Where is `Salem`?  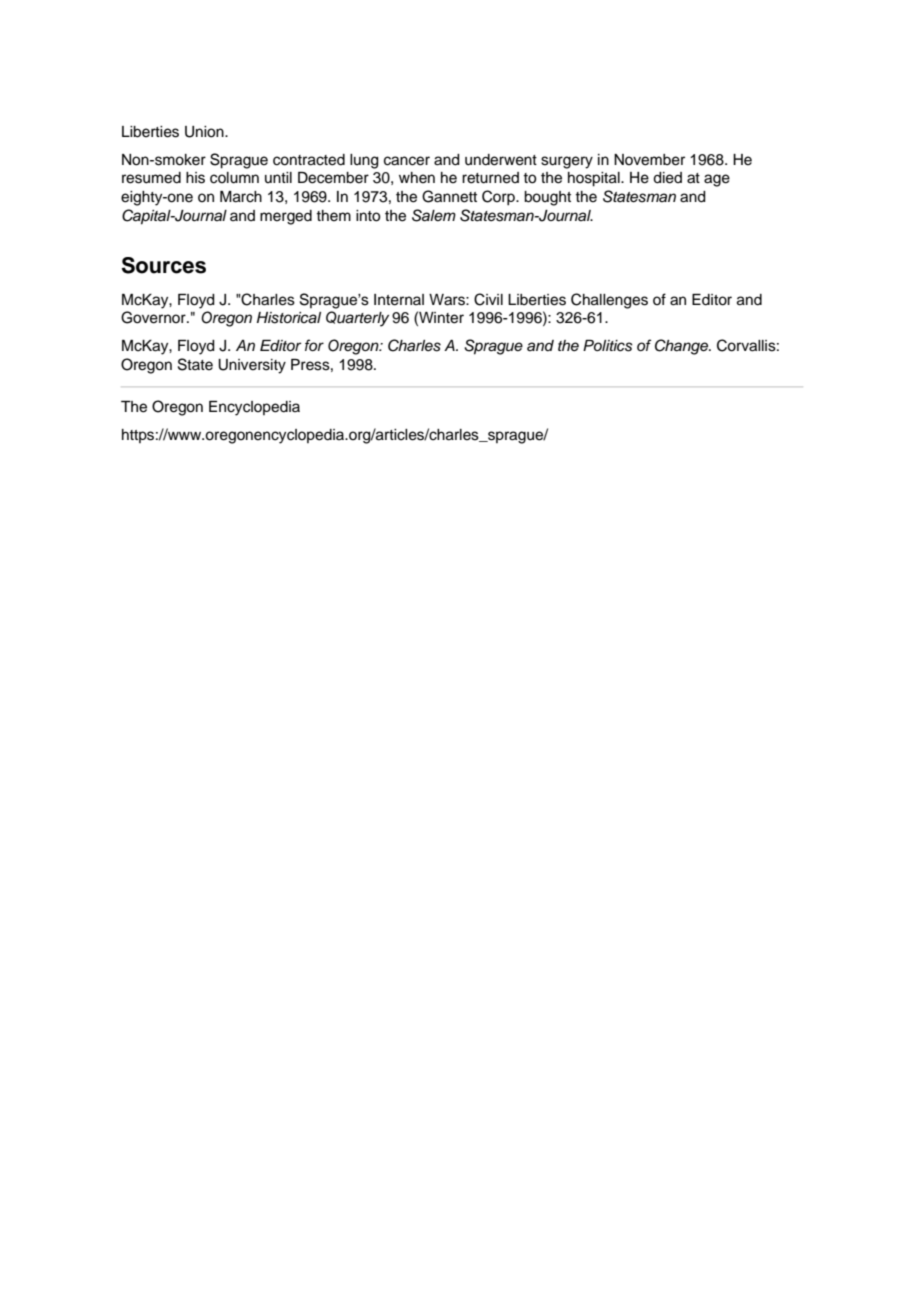 Salem is located at coordinates (434, 215).
